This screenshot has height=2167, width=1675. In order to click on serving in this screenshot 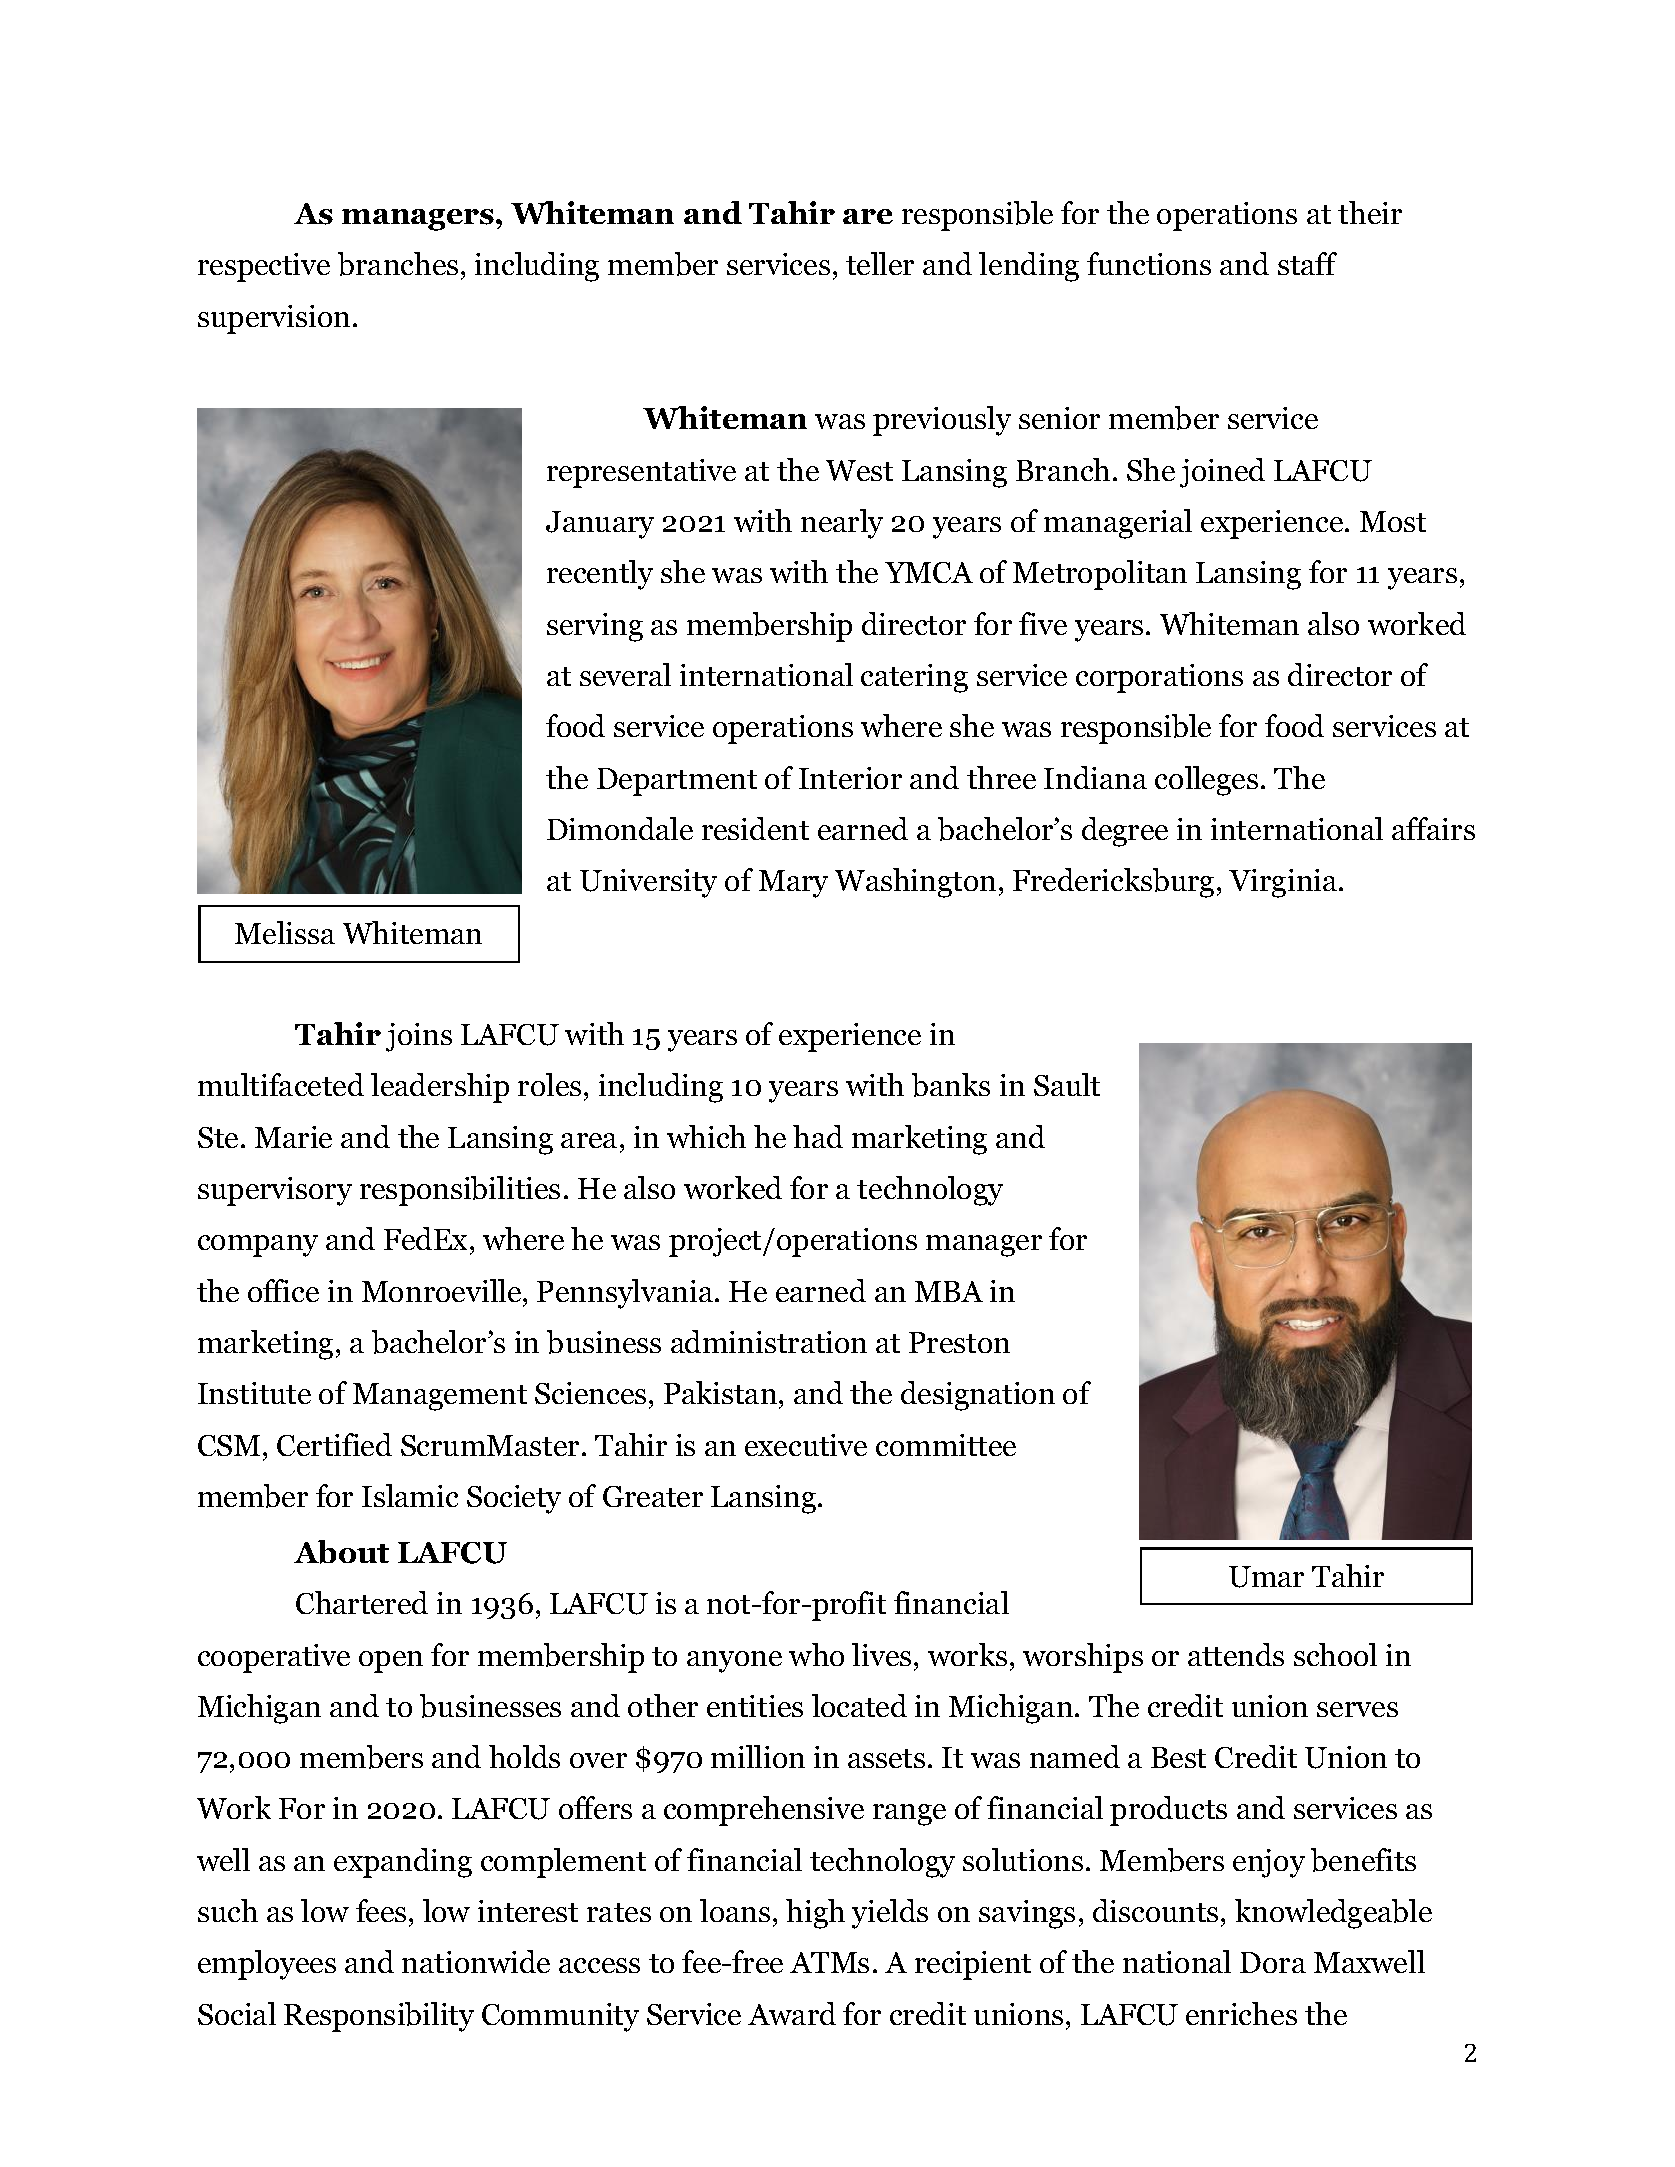, I will do `click(595, 627)`.
